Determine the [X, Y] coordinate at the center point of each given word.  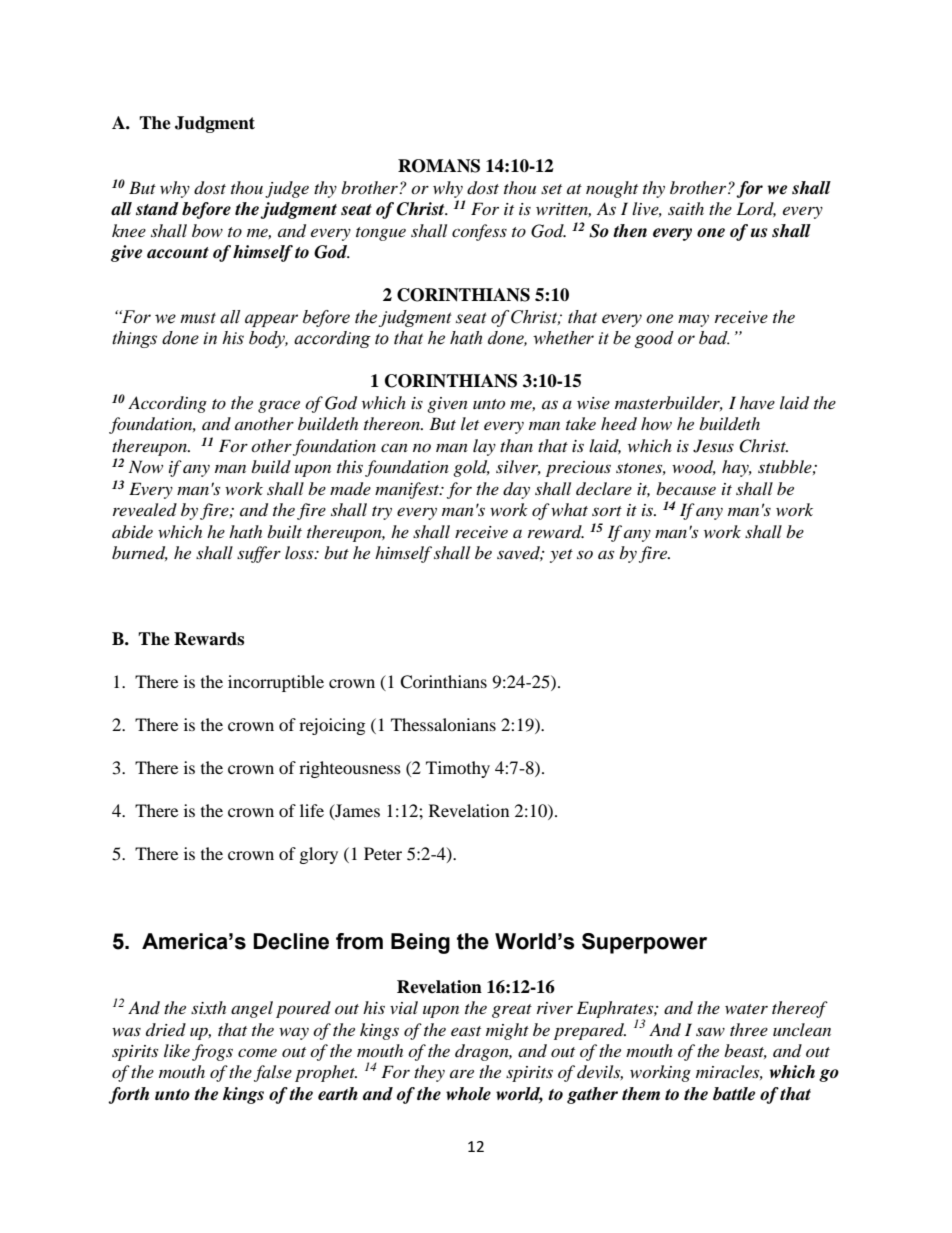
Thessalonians [443, 724]
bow [207, 230]
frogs [212, 1052]
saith [686, 208]
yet [561, 556]
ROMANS [439, 166]
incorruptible [276, 683]
